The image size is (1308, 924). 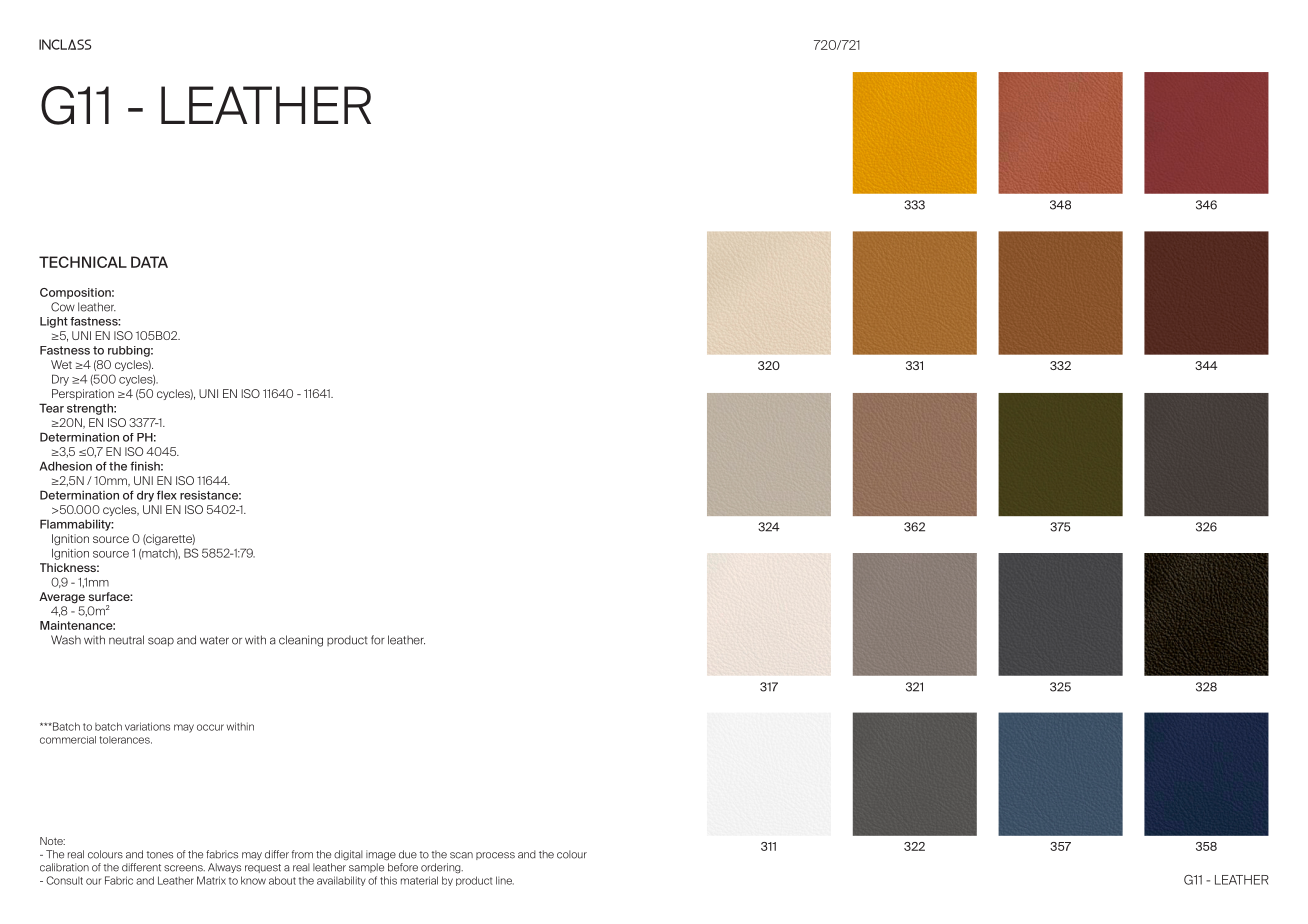 What do you see at coordinates (66, 466) in the document?
I see `Adhesion` at bounding box center [66, 466].
